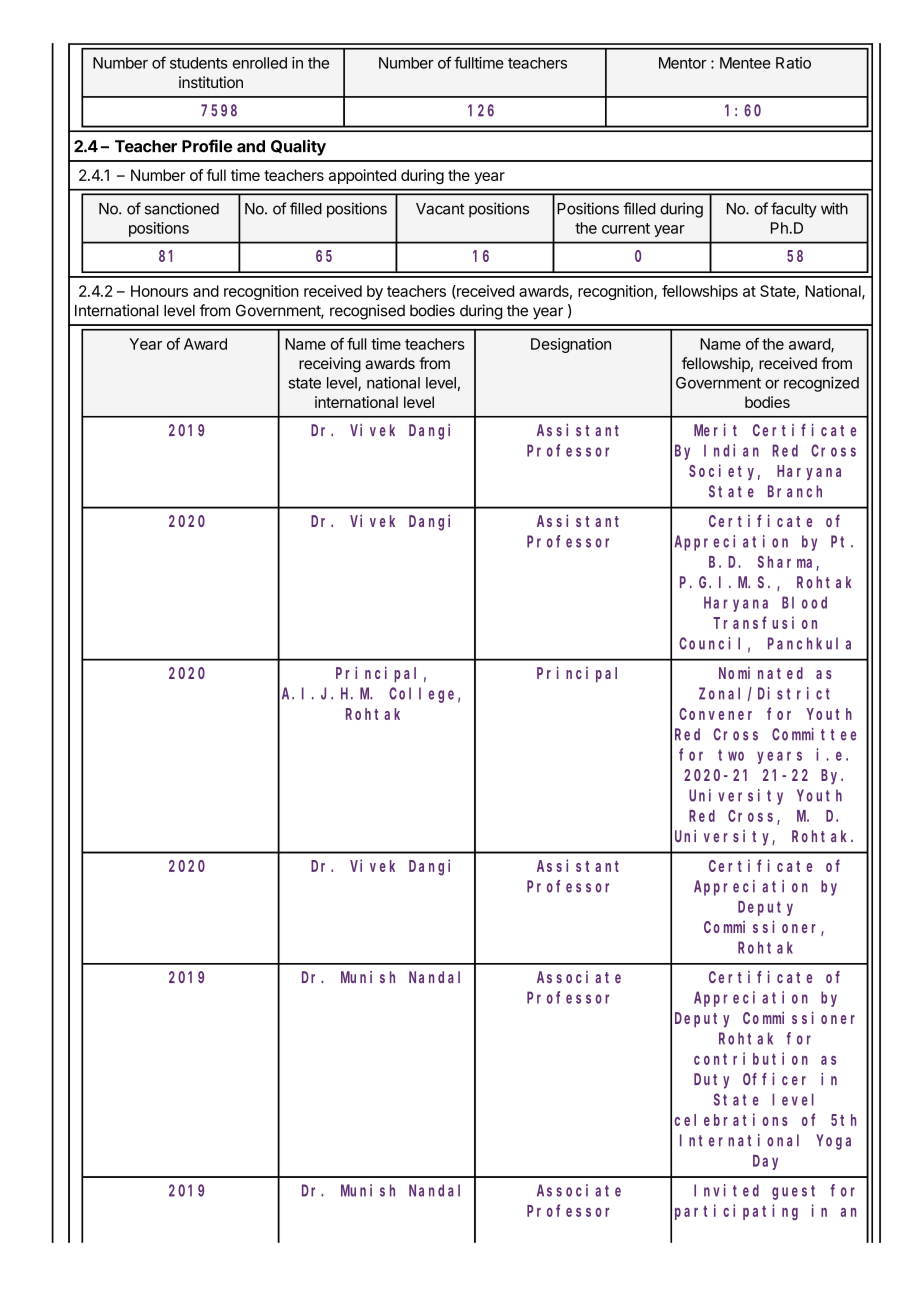 The width and height of the image is (924, 1308). Describe the element at coordinates (804, 602) in the image. I see `Blood` at that location.
